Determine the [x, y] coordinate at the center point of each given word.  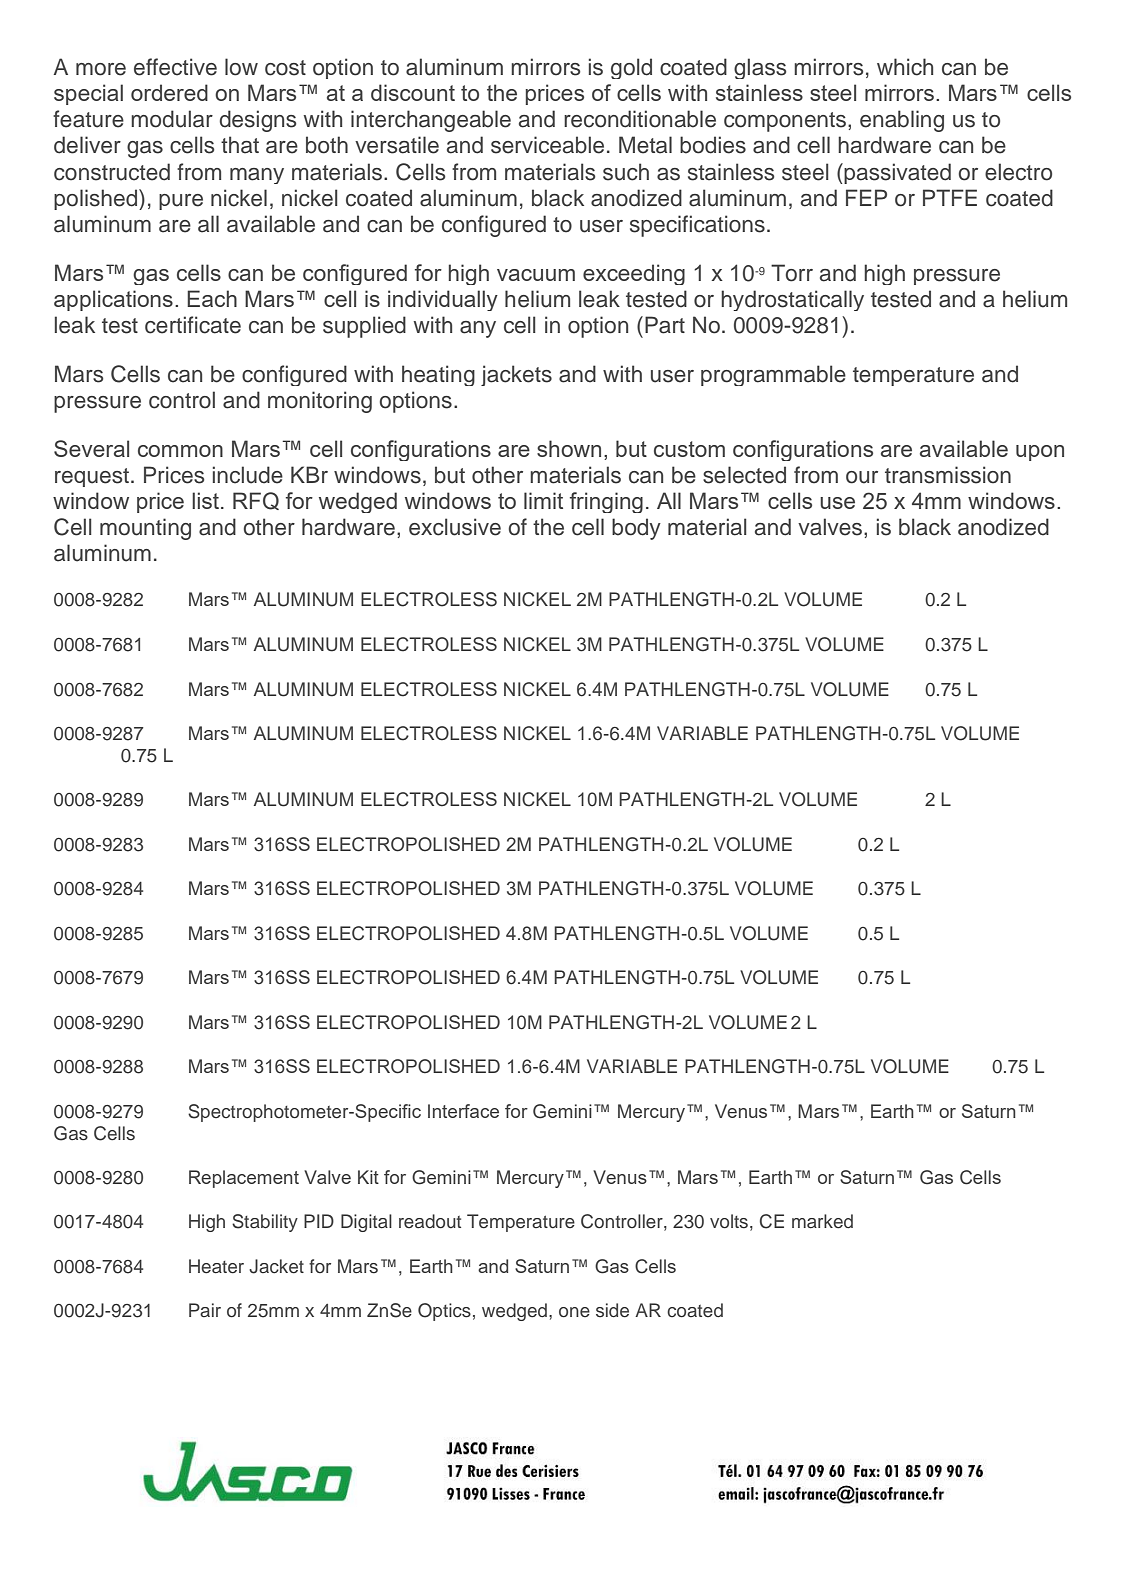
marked [822, 1221]
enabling [902, 121]
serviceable [547, 145]
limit [543, 500]
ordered [169, 92]
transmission [948, 475]
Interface [463, 1111]
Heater [216, 1266]
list [205, 500]
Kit [368, 1177]
